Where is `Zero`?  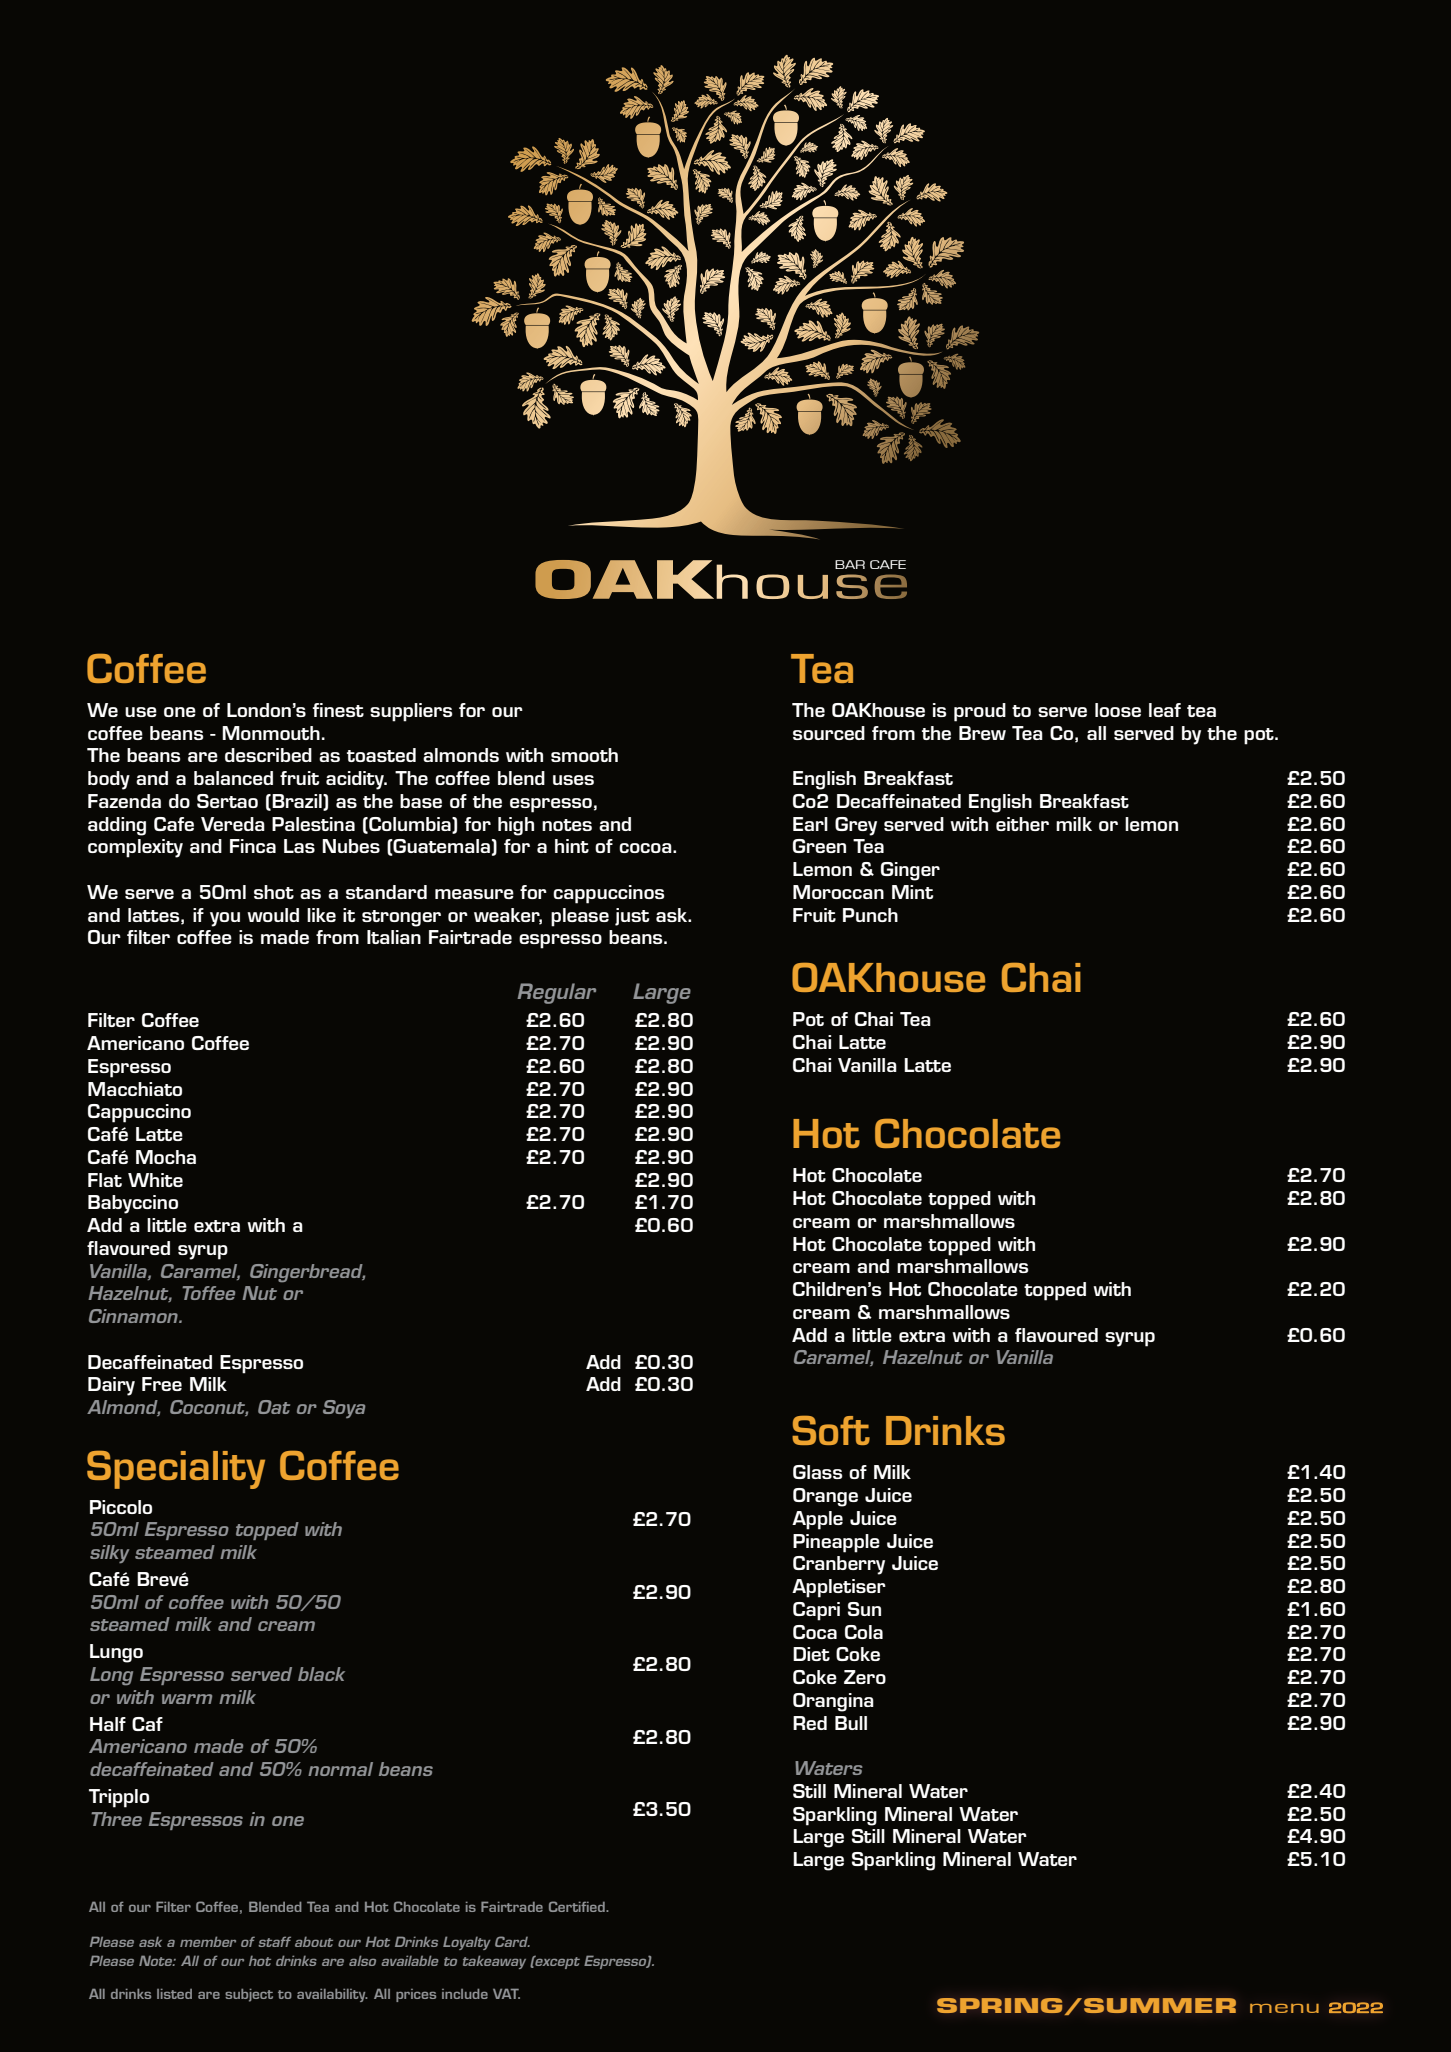
Zero is located at coordinates (865, 1677).
